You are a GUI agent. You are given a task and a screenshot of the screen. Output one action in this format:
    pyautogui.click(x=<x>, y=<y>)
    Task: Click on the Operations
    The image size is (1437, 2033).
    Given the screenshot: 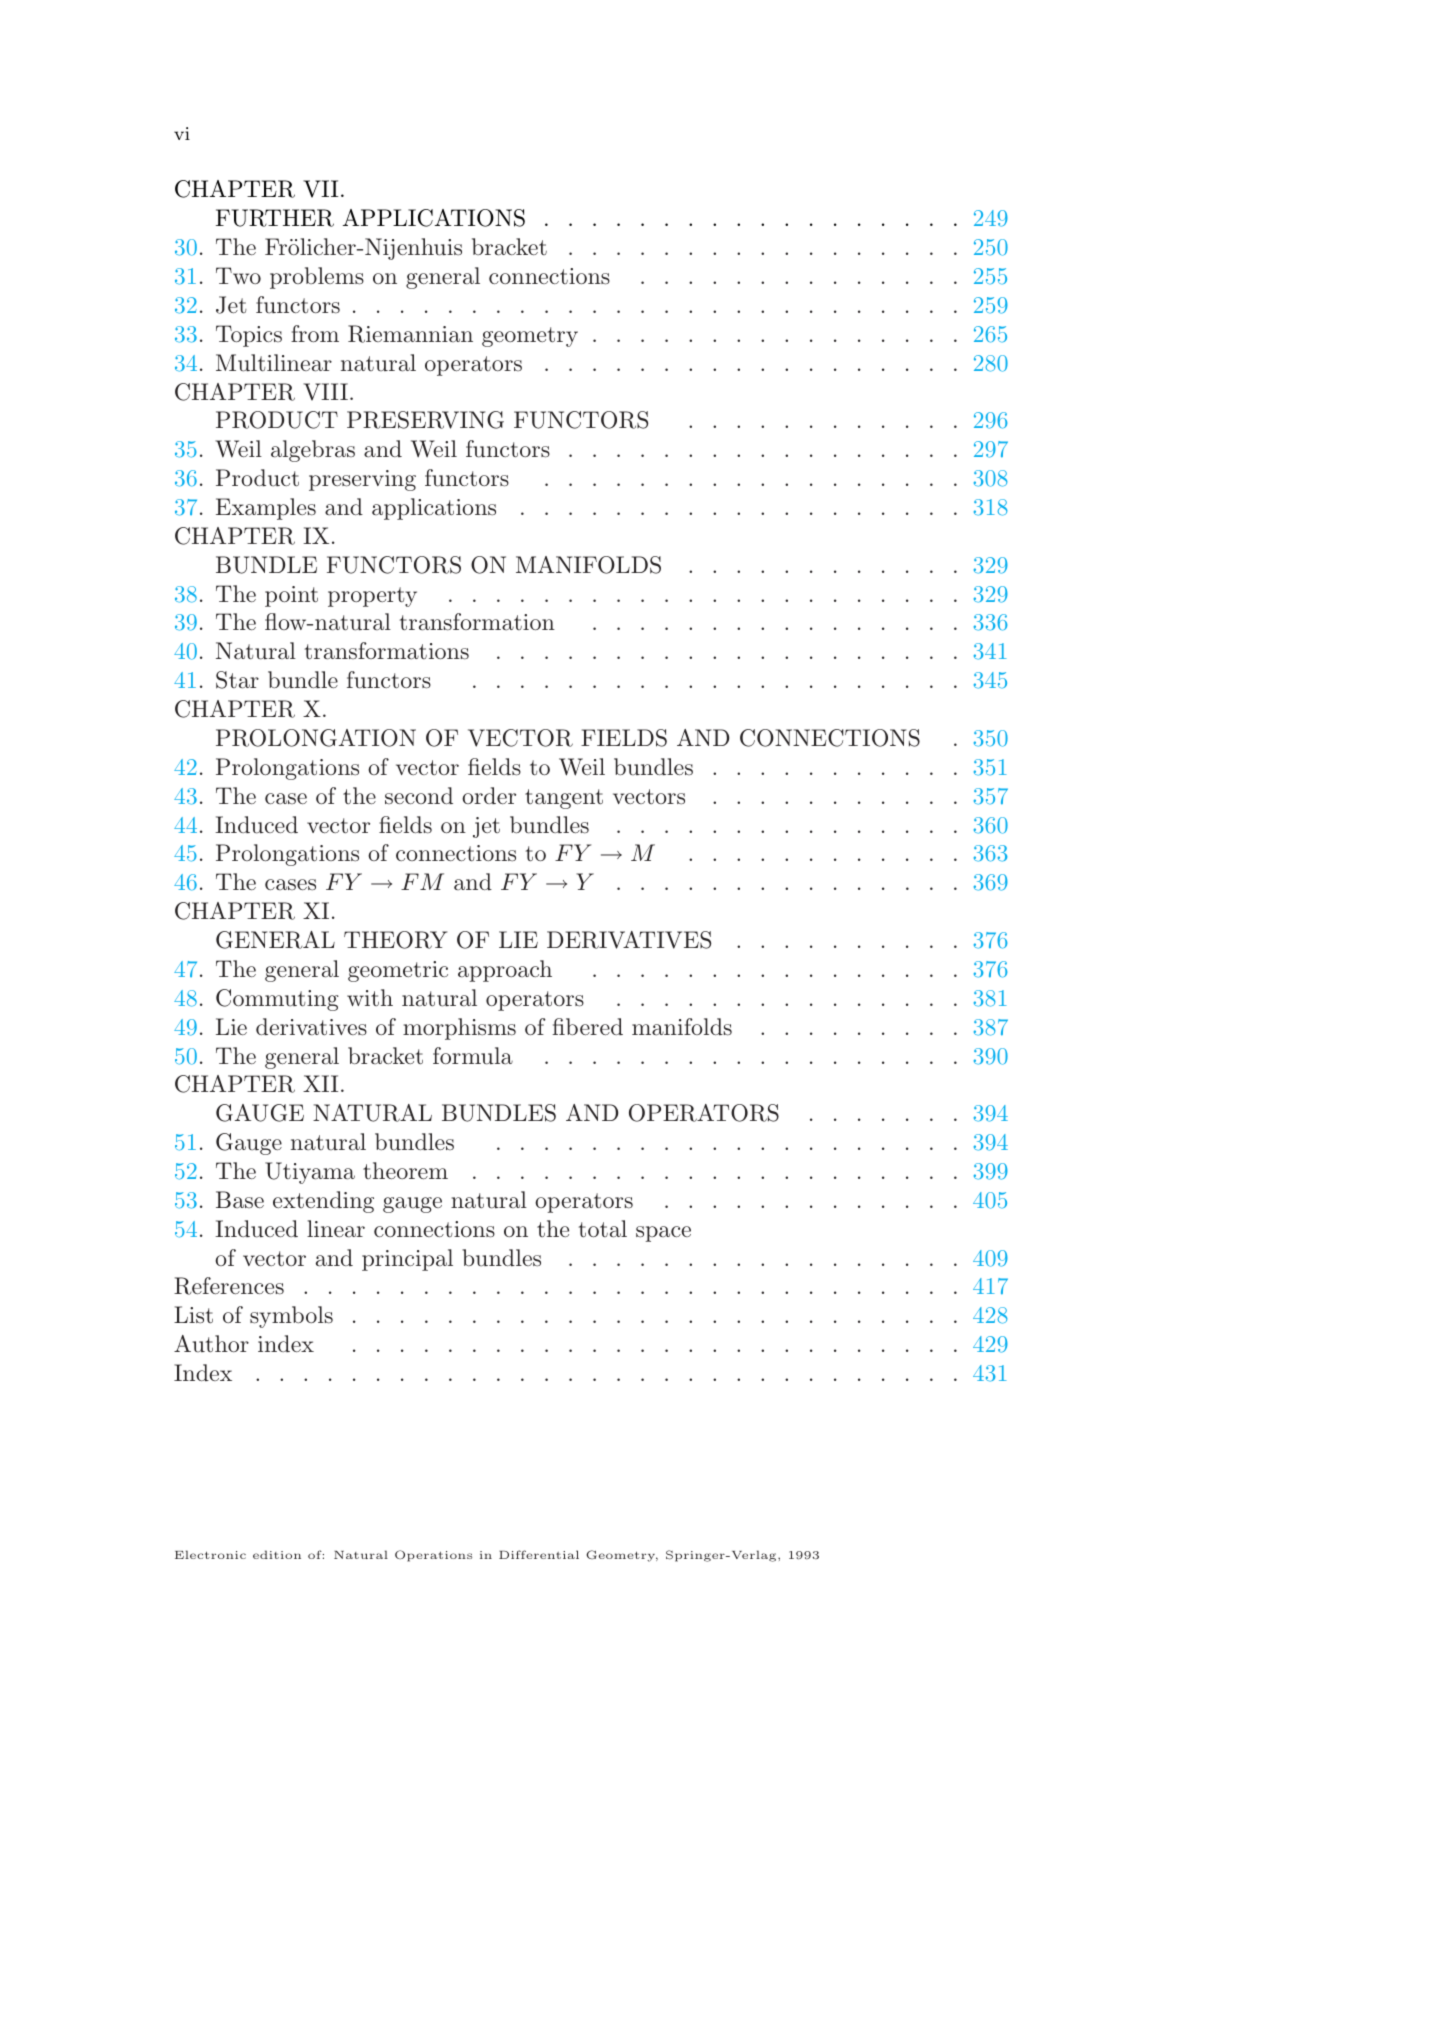 What is the action you would take?
    pyautogui.click(x=433, y=1556)
